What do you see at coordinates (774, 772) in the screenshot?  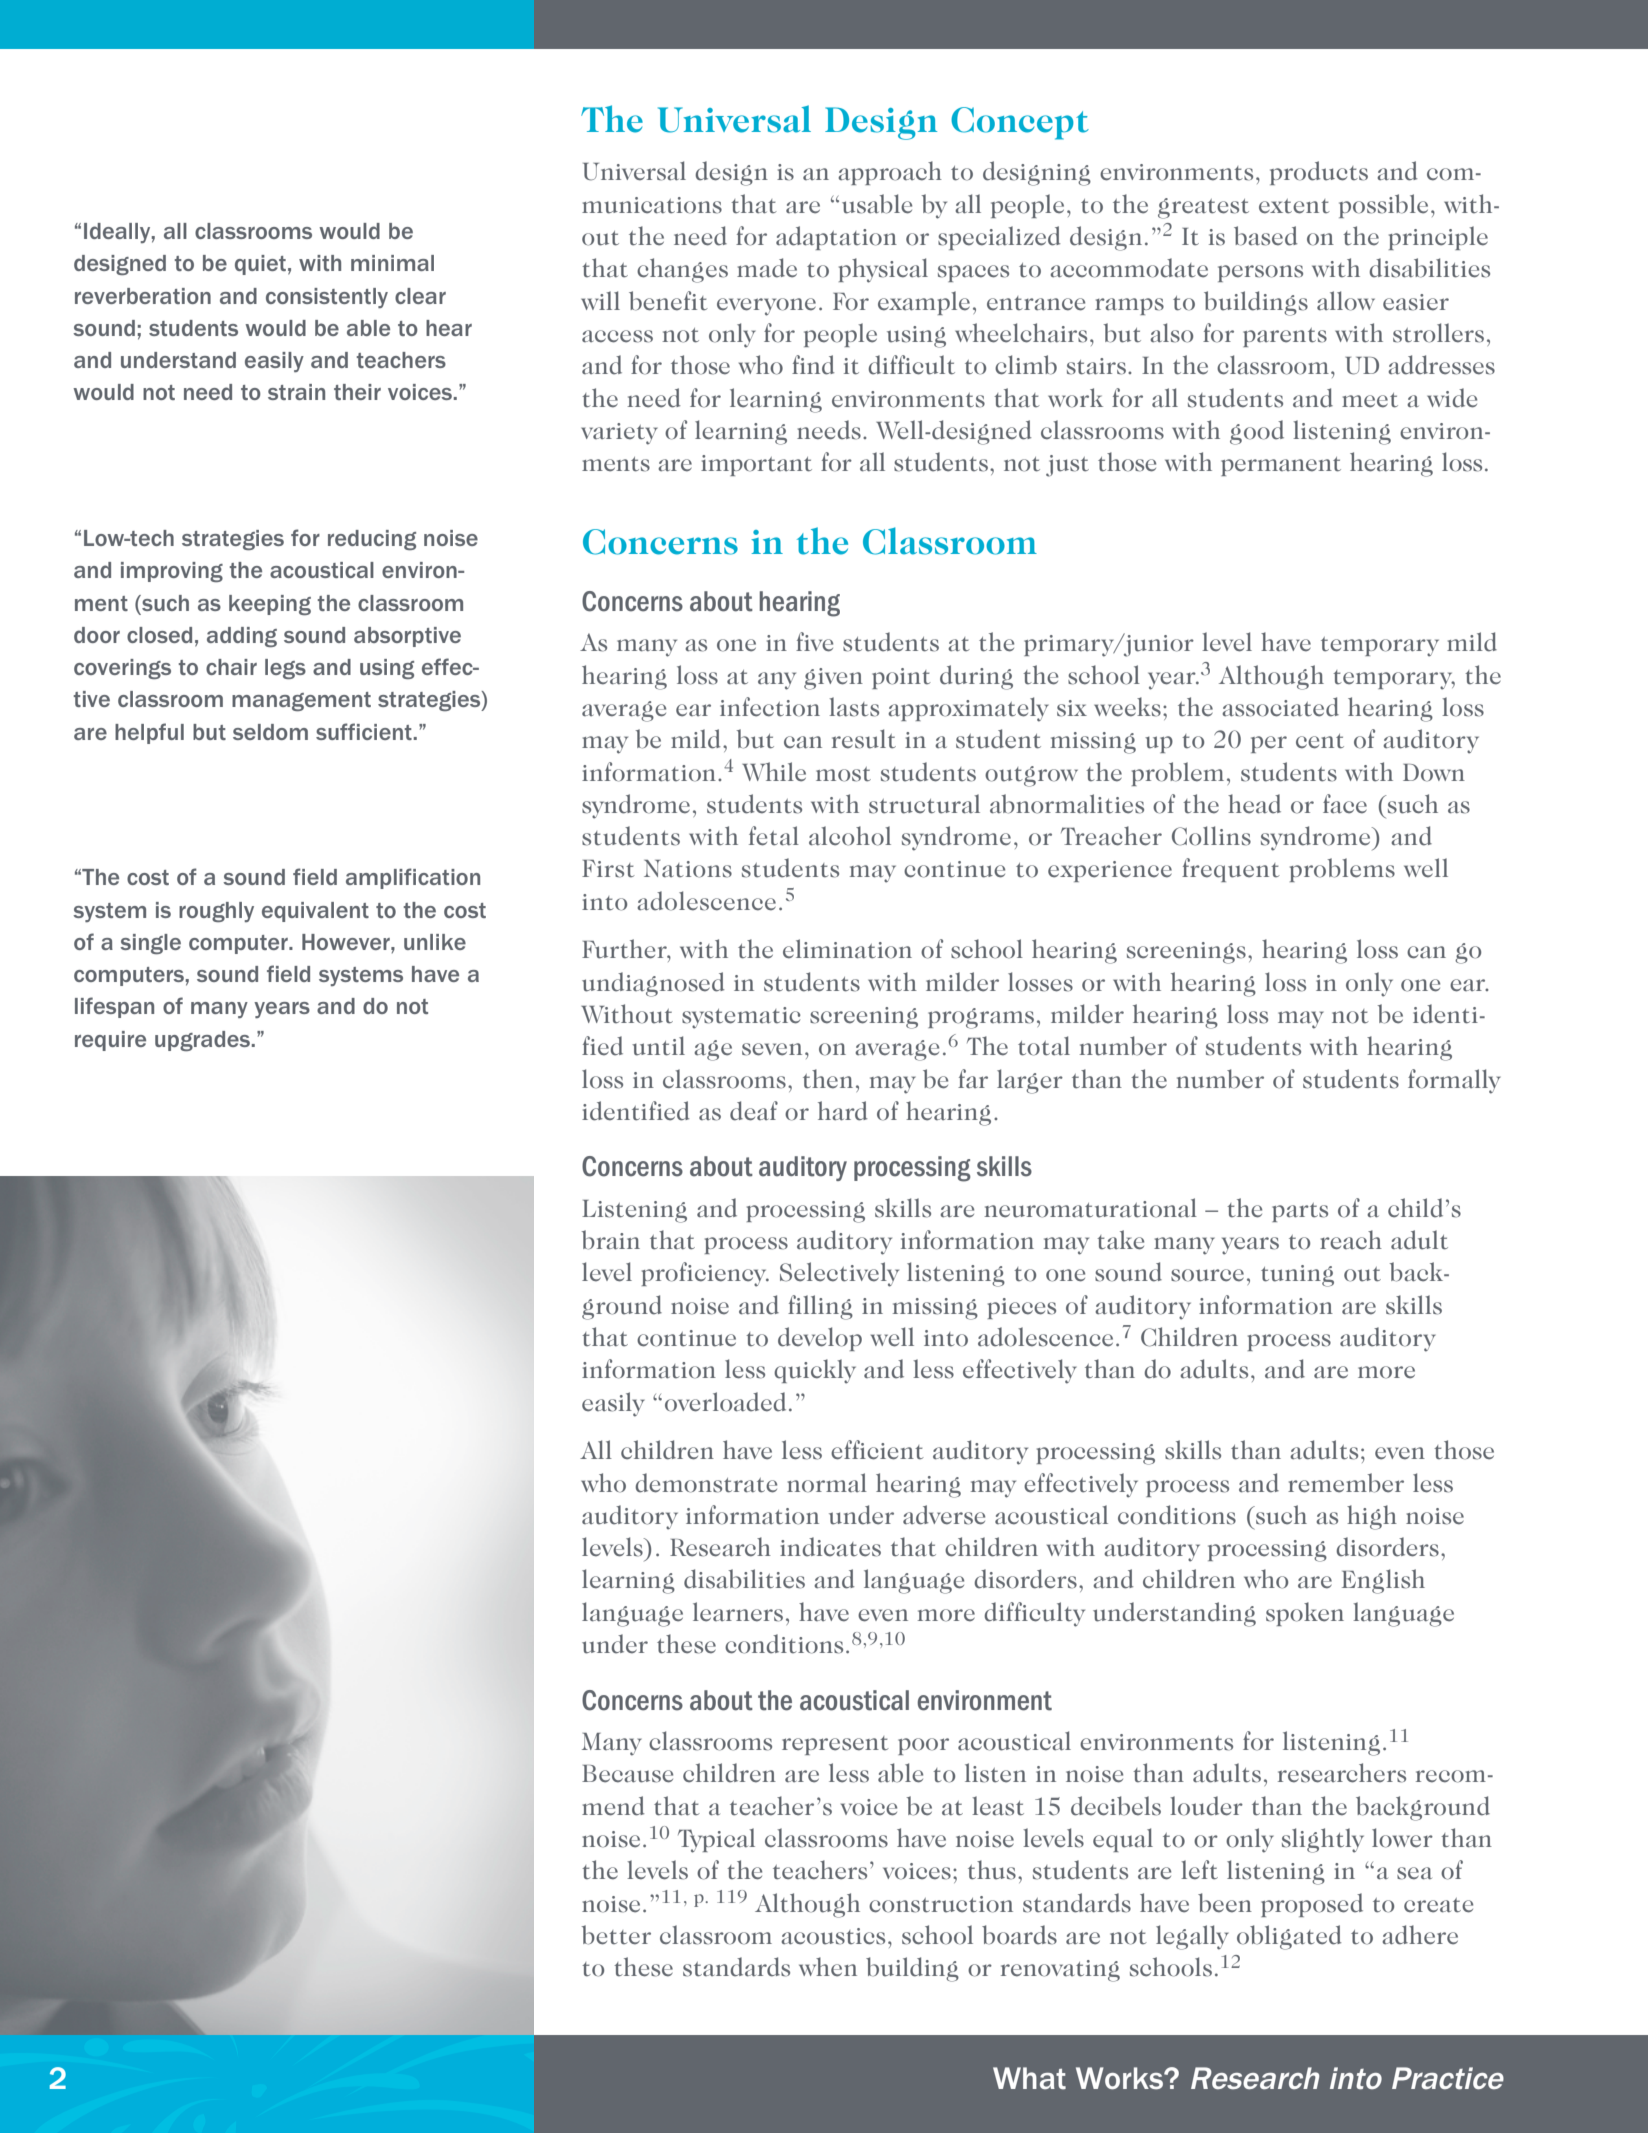 I see `While` at bounding box center [774, 772].
